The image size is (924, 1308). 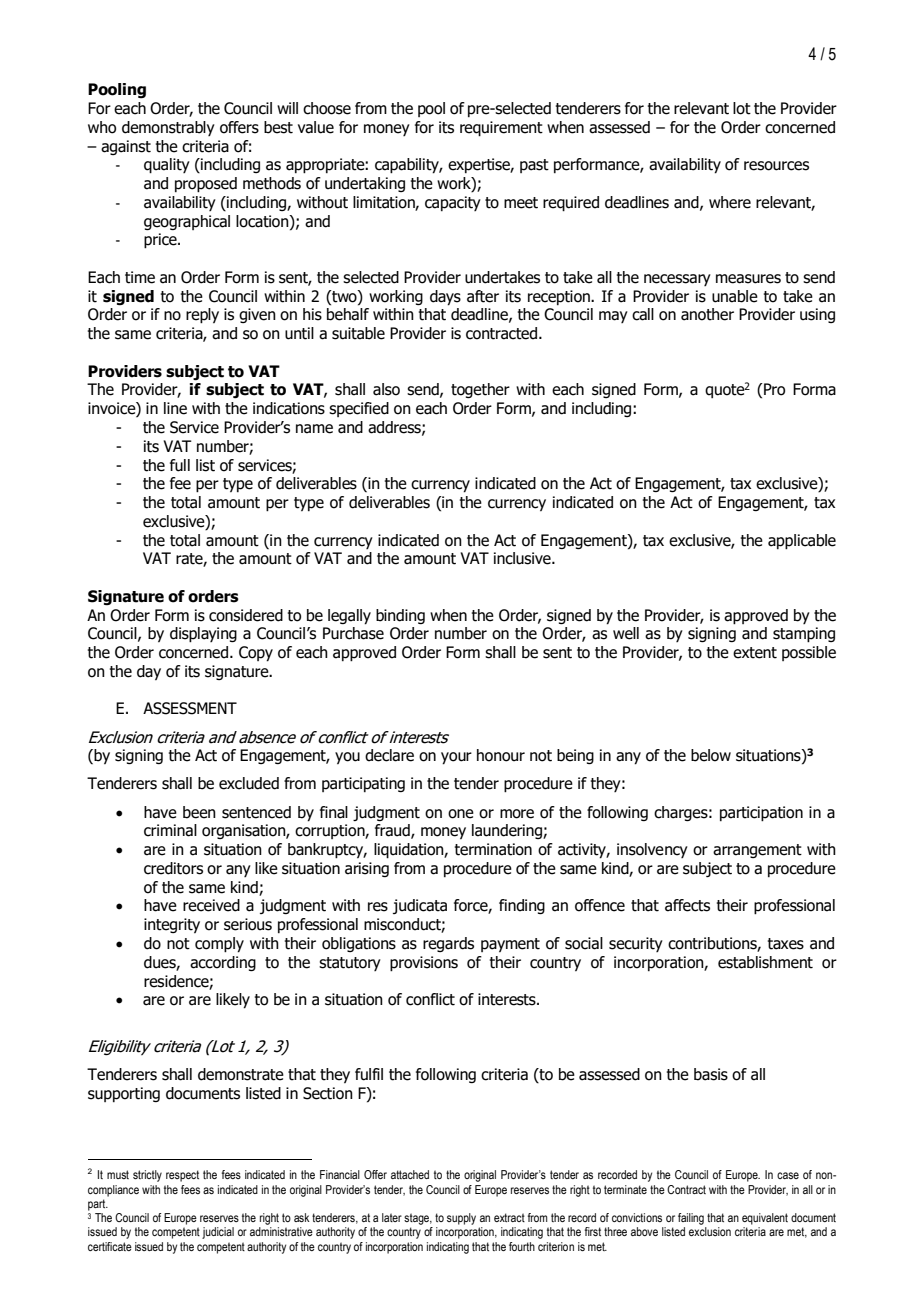 What do you see at coordinates (400, 616) in the image?
I see `binding` at bounding box center [400, 616].
